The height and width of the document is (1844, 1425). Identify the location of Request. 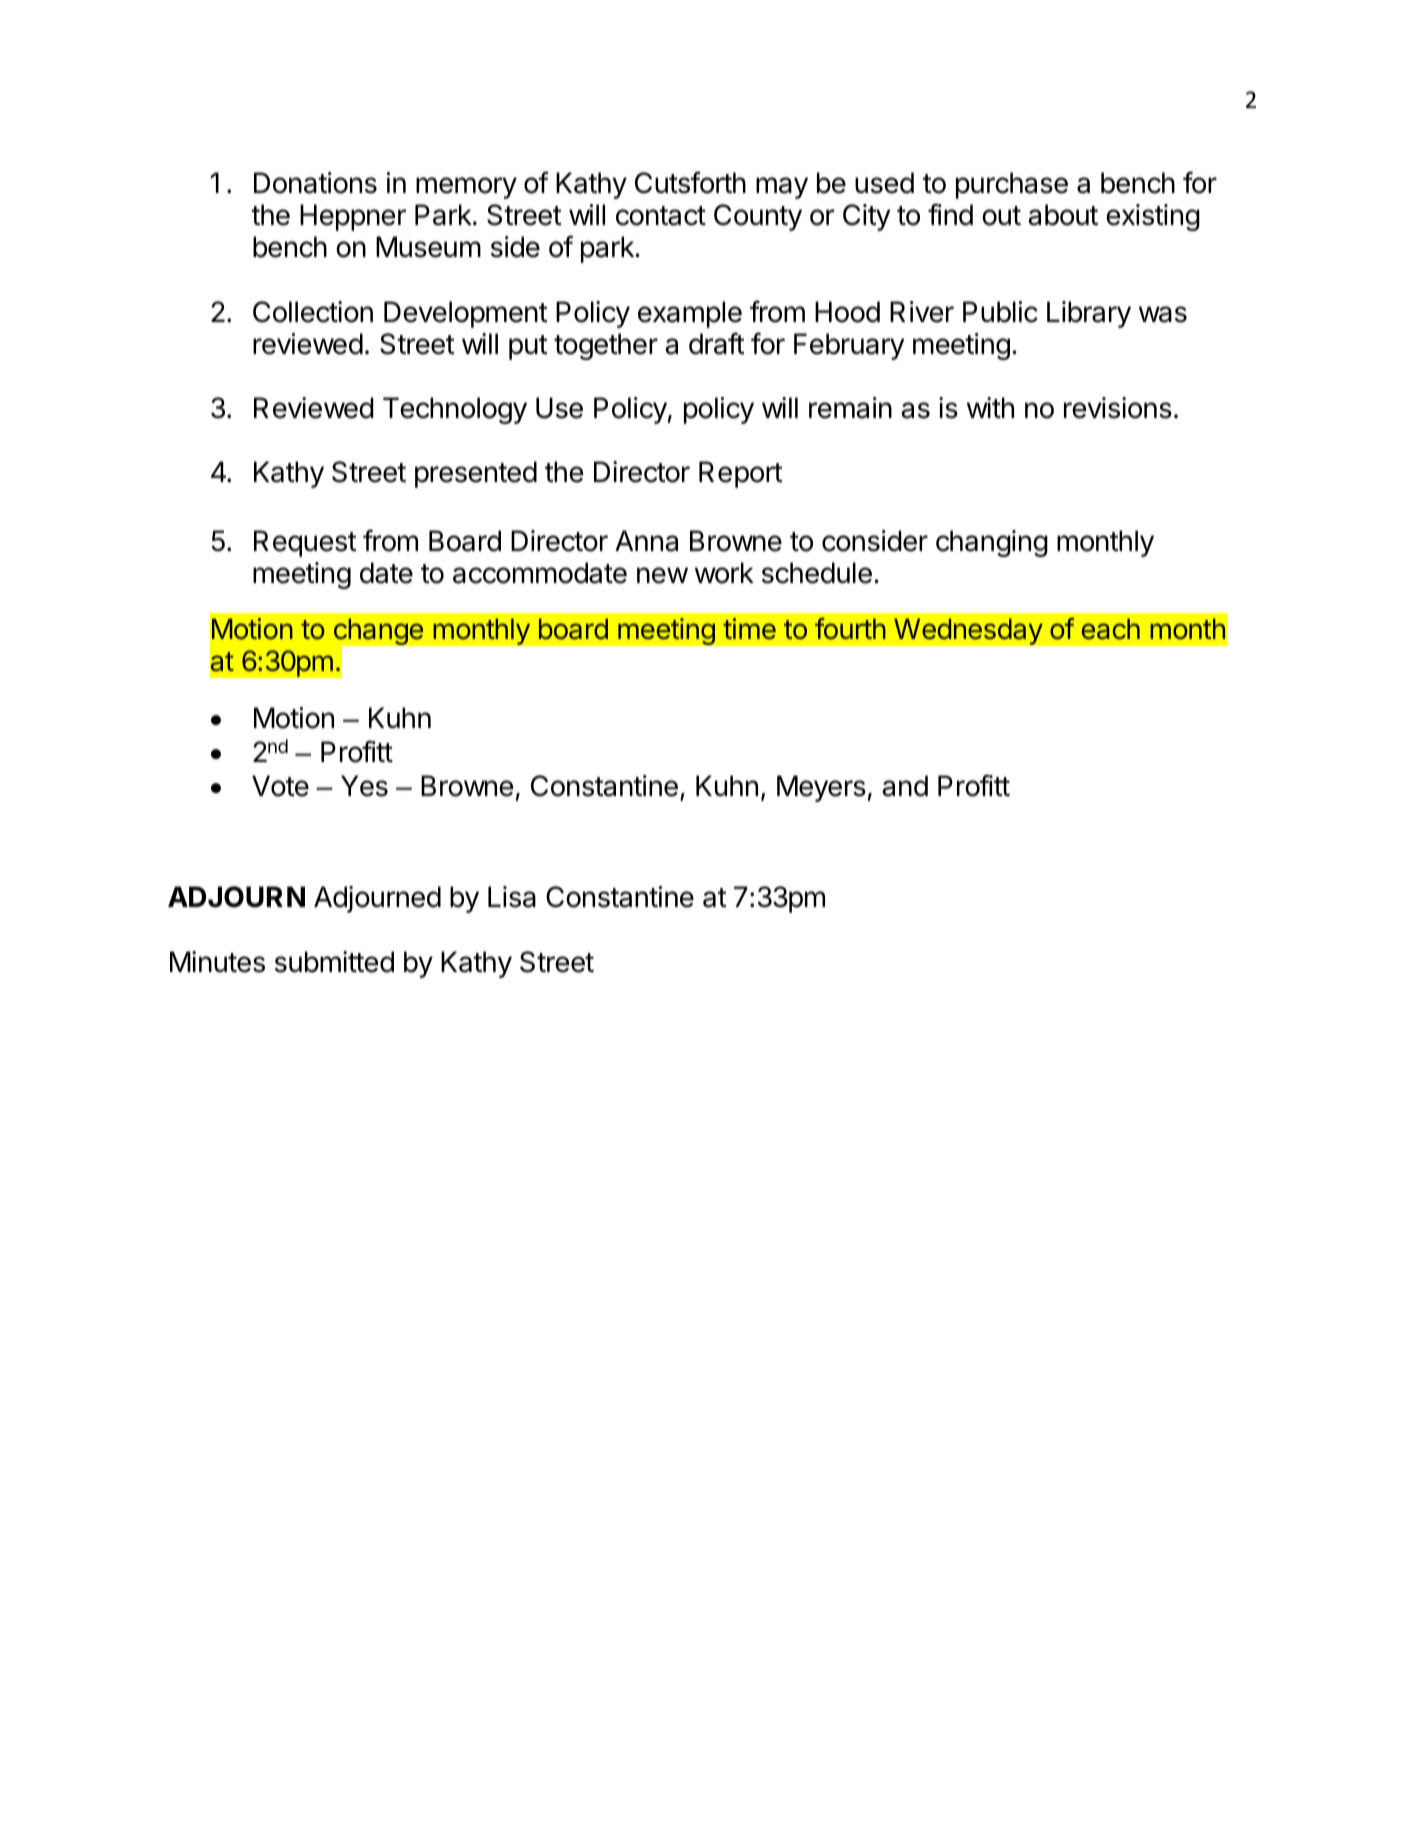
(305, 543).
